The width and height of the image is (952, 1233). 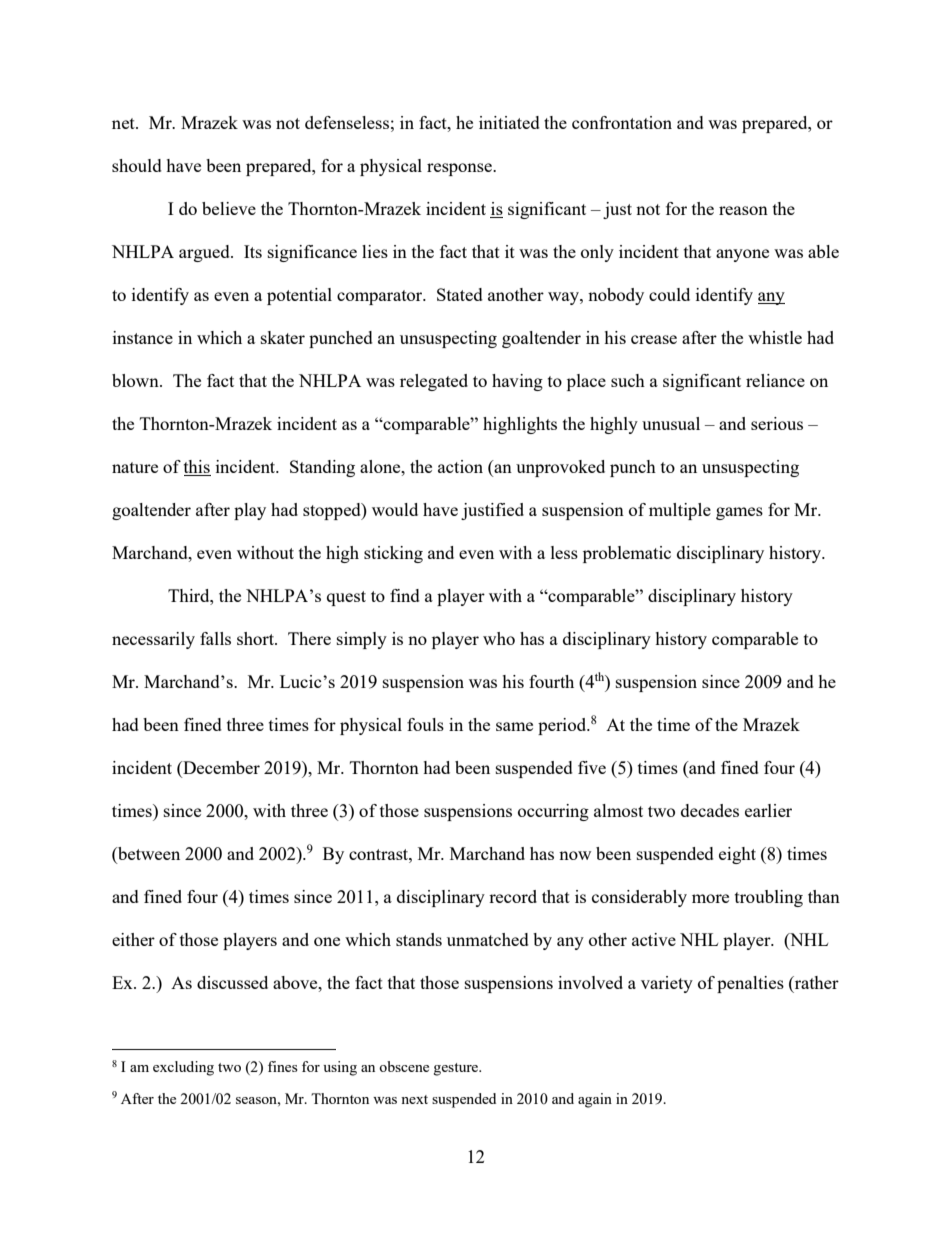 What do you see at coordinates (499, 638) in the image?
I see `who` at bounding box center [499, 638].
